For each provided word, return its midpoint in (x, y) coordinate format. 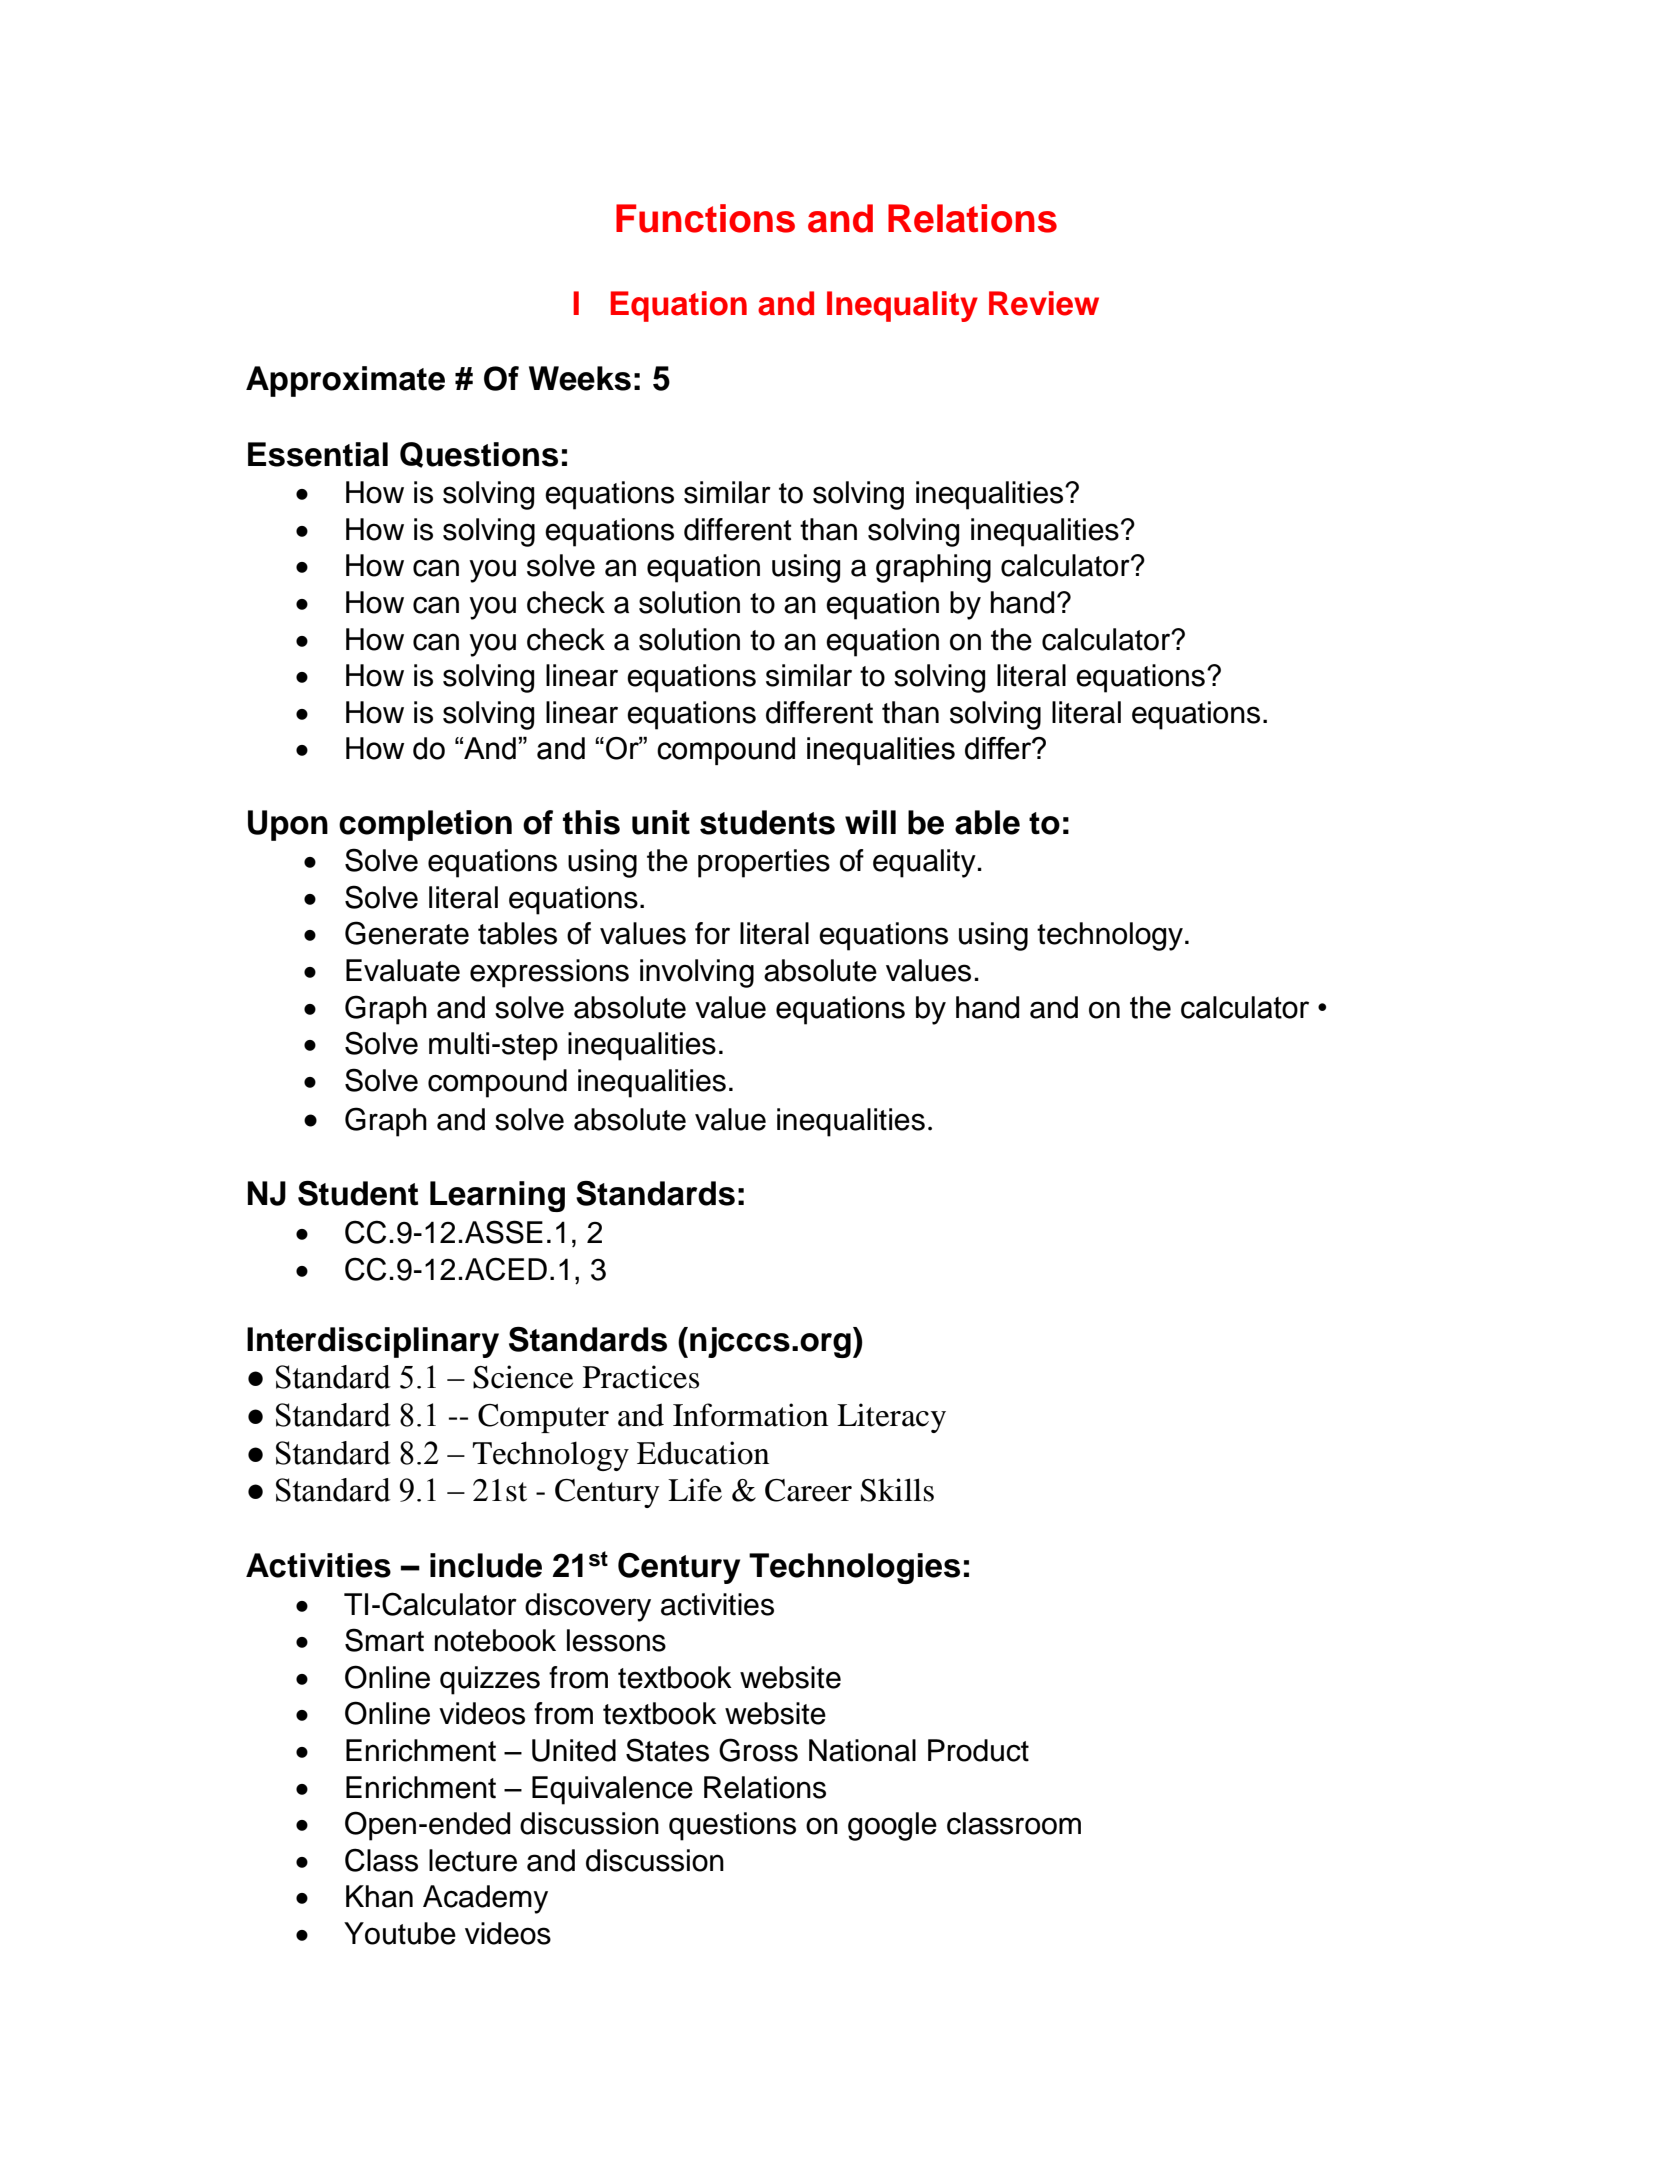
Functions (705, 218)
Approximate (345, 381)
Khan (379, 1896)
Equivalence (612, 1790)
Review (1044, 303)
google (892, 1826)
